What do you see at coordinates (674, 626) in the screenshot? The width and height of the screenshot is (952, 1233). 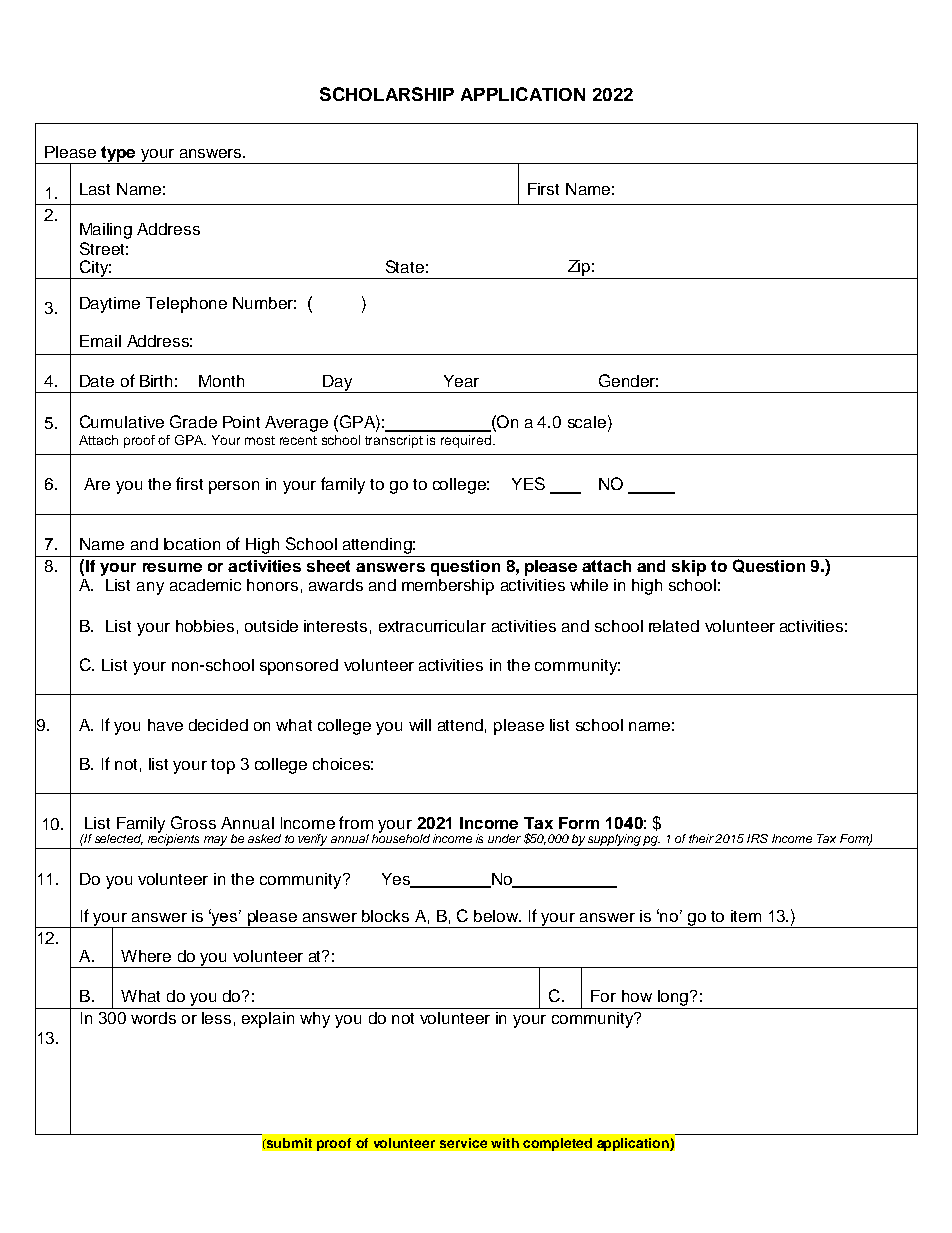 I see `related` at bounding box center [674, 626].
